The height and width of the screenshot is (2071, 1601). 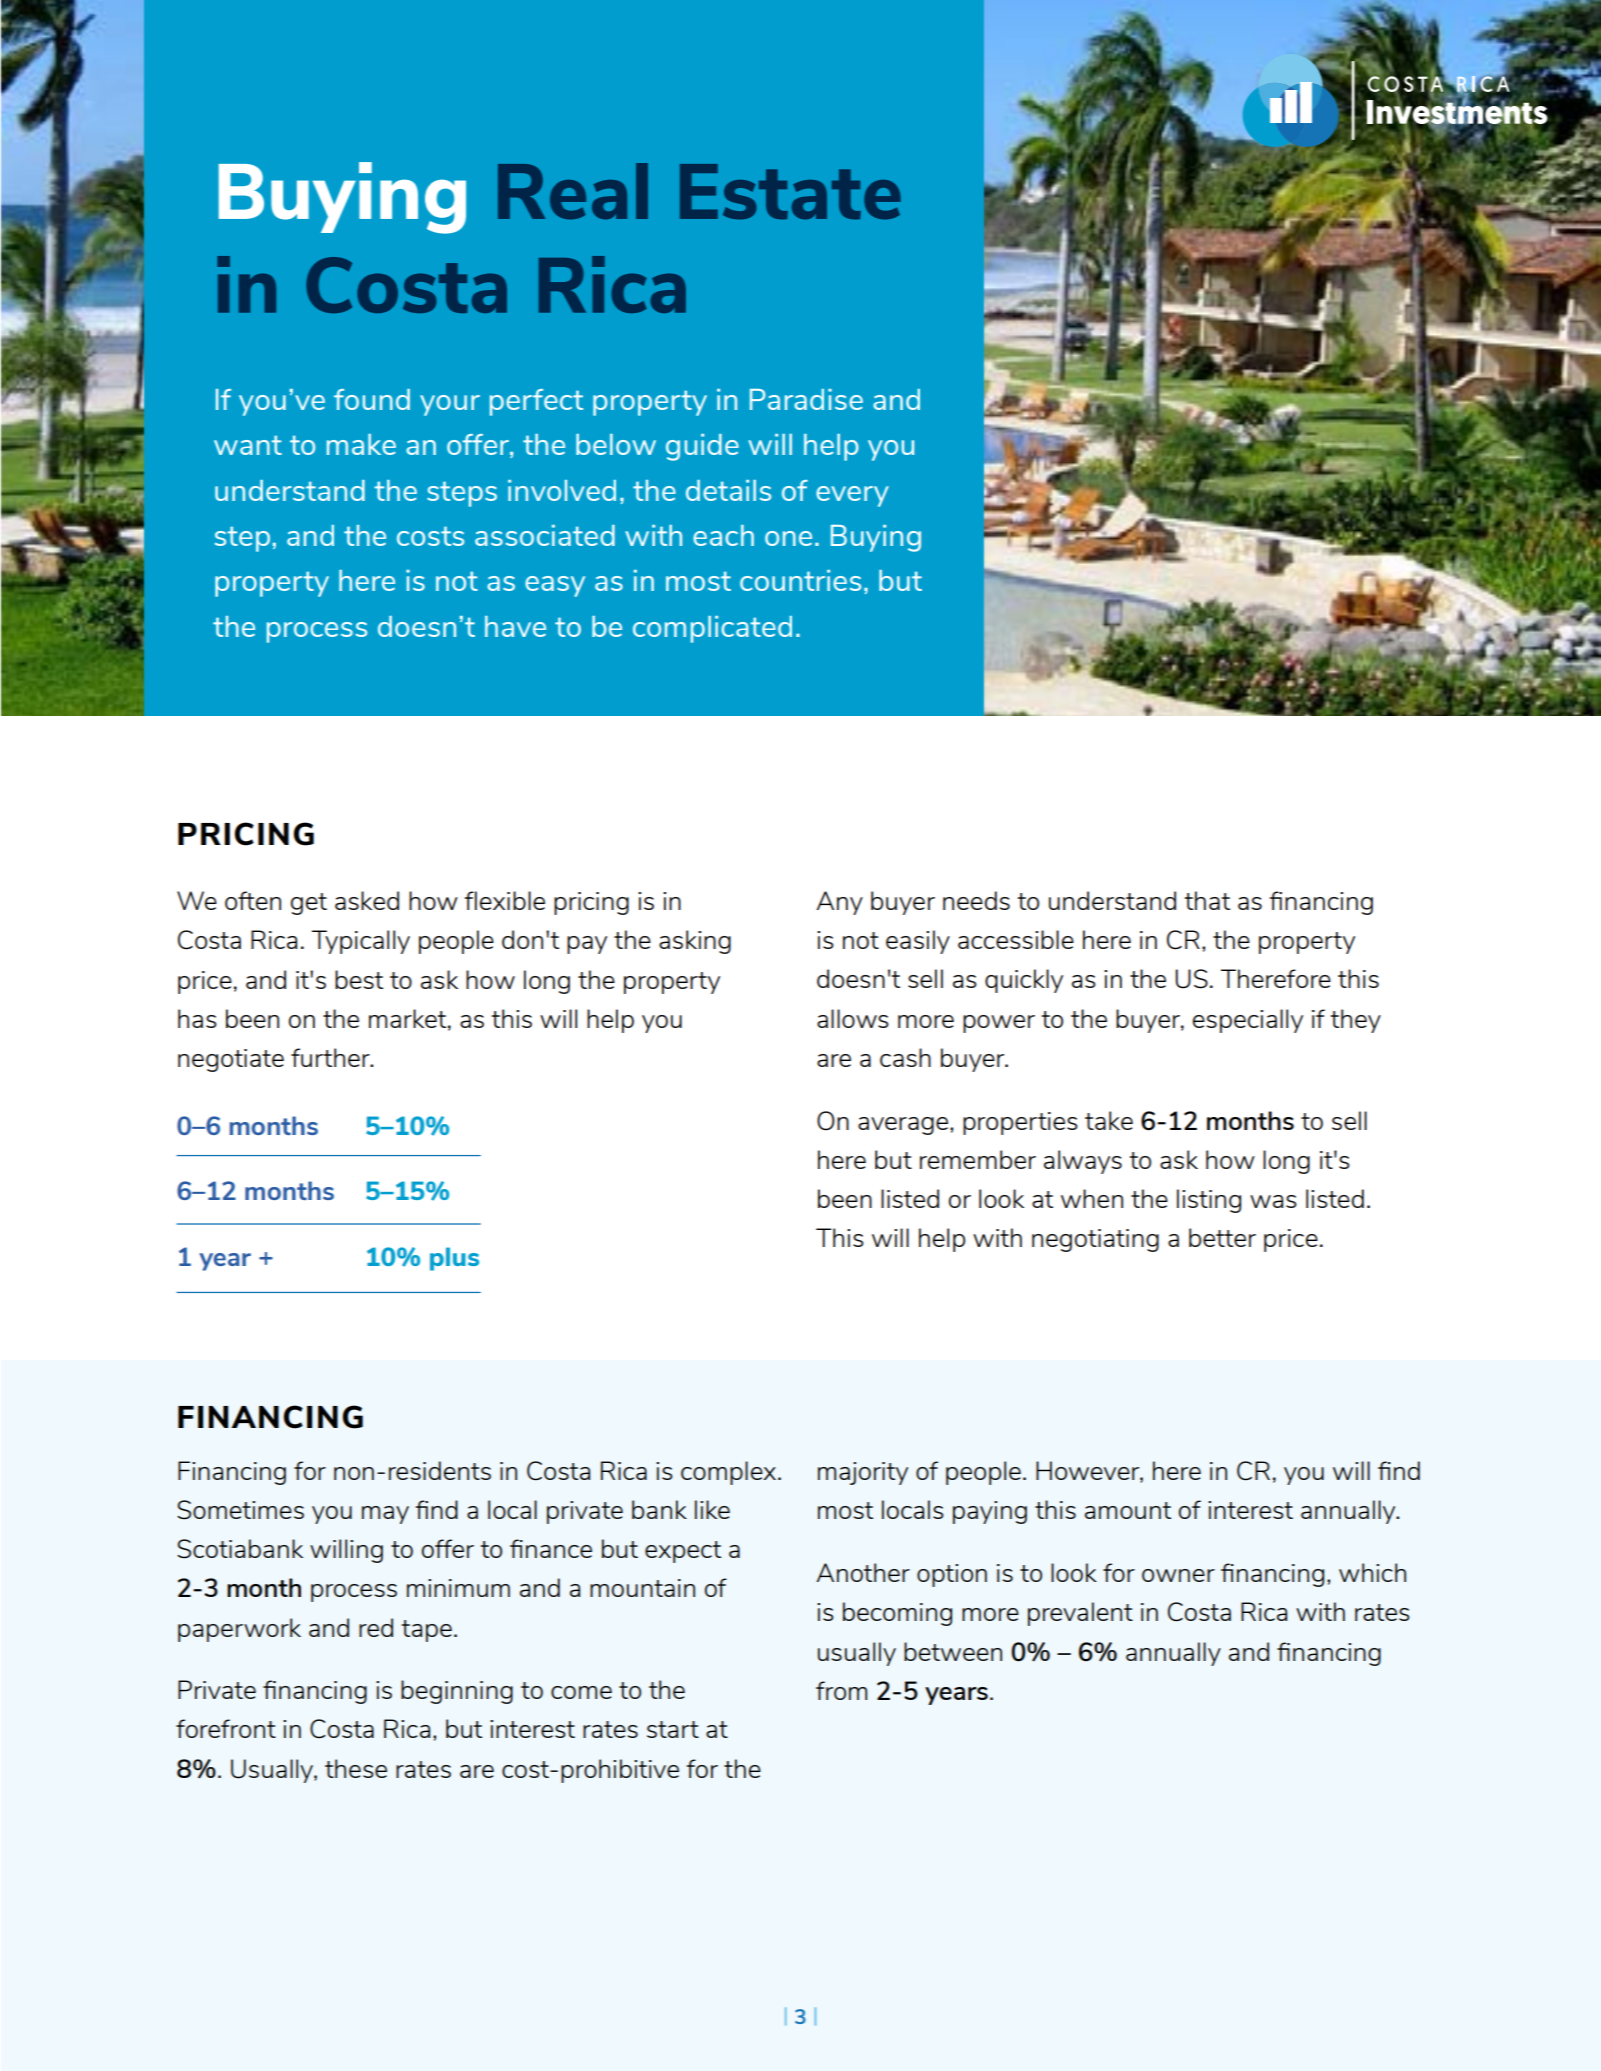 I want to click on especially, so click(x=1248, y=1021).
